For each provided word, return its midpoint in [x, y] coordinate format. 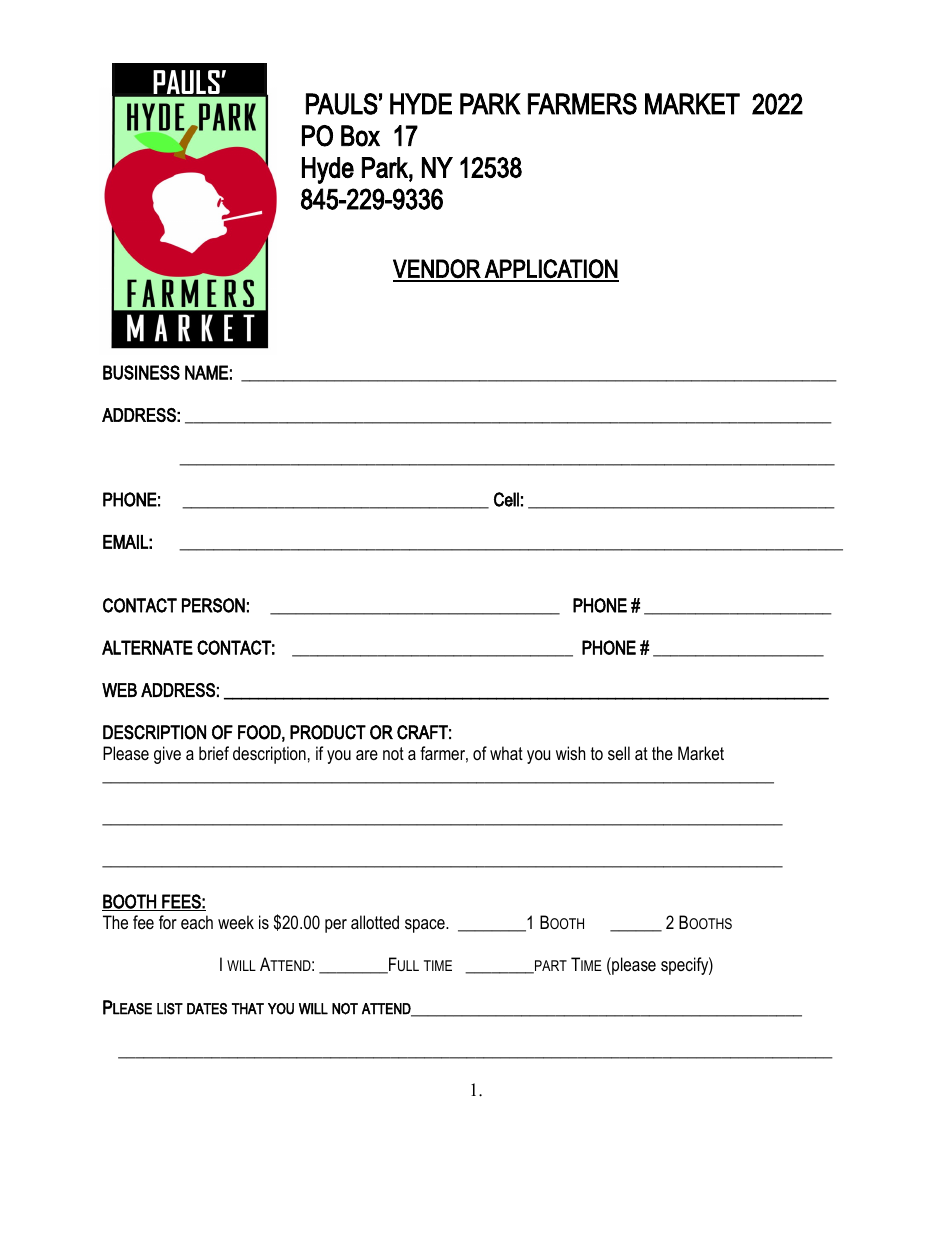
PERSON [213, 605]
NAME [206, 372]
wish [570, 753]
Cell [506, 499]
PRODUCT [328, 732]
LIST [170, 1009]
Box [360, 136]
